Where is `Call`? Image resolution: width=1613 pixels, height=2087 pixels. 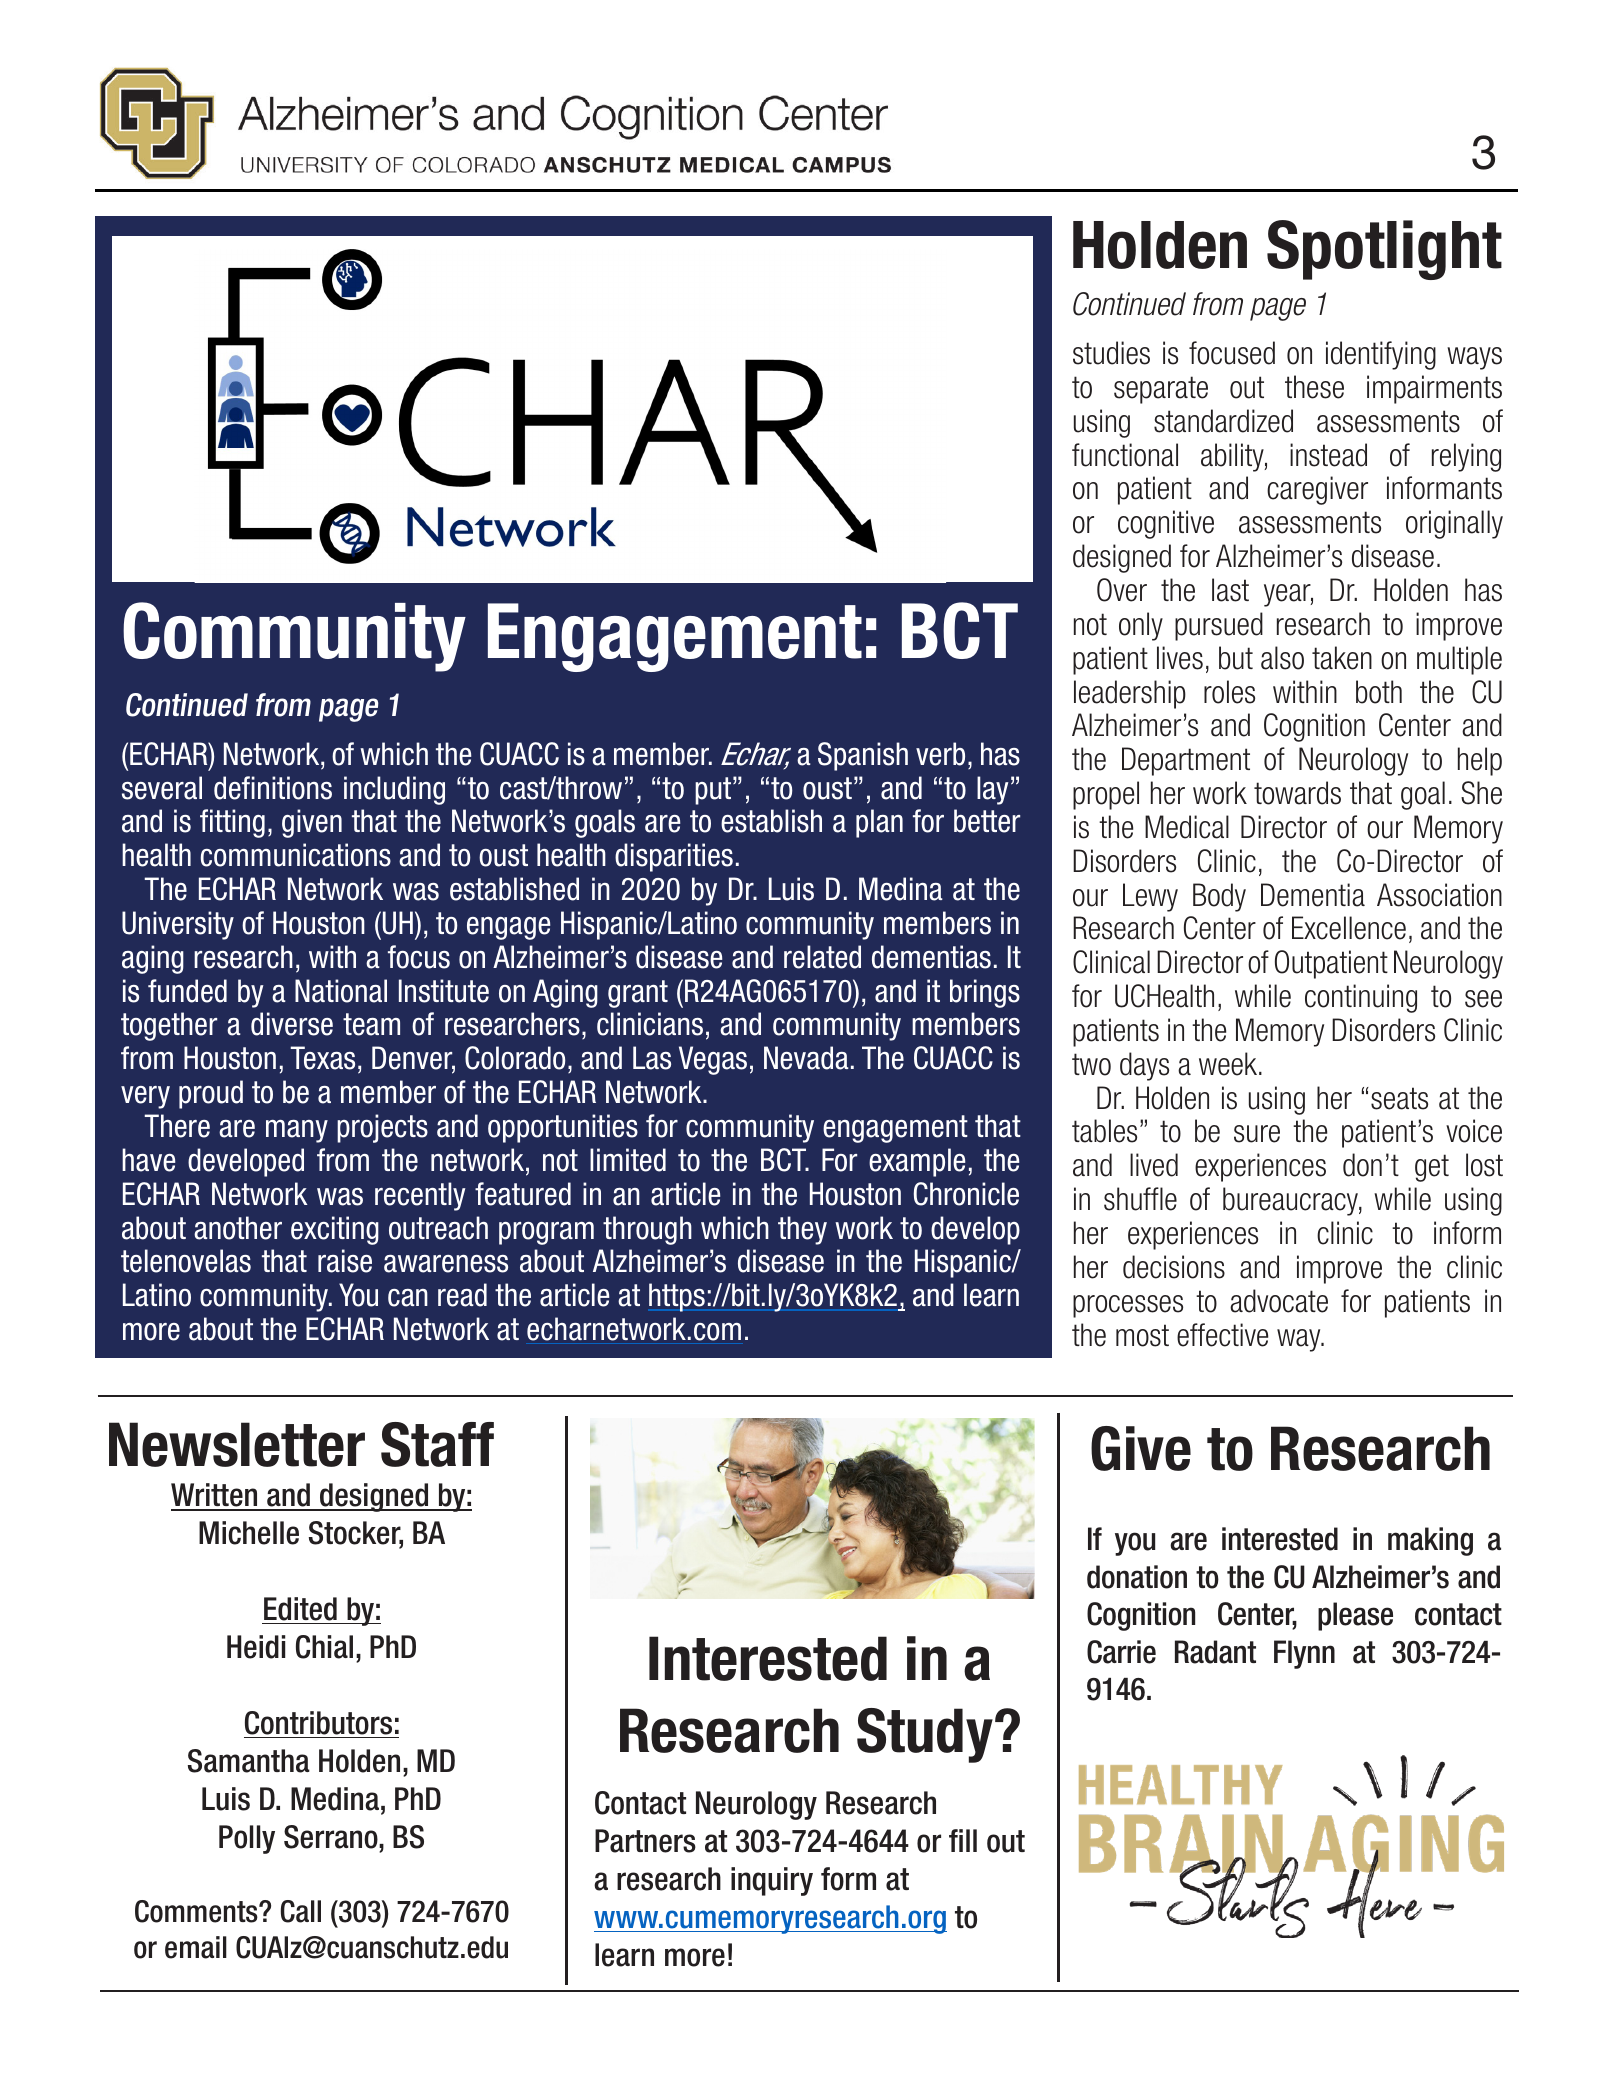 Call is located at coordinates (301, 1911).
